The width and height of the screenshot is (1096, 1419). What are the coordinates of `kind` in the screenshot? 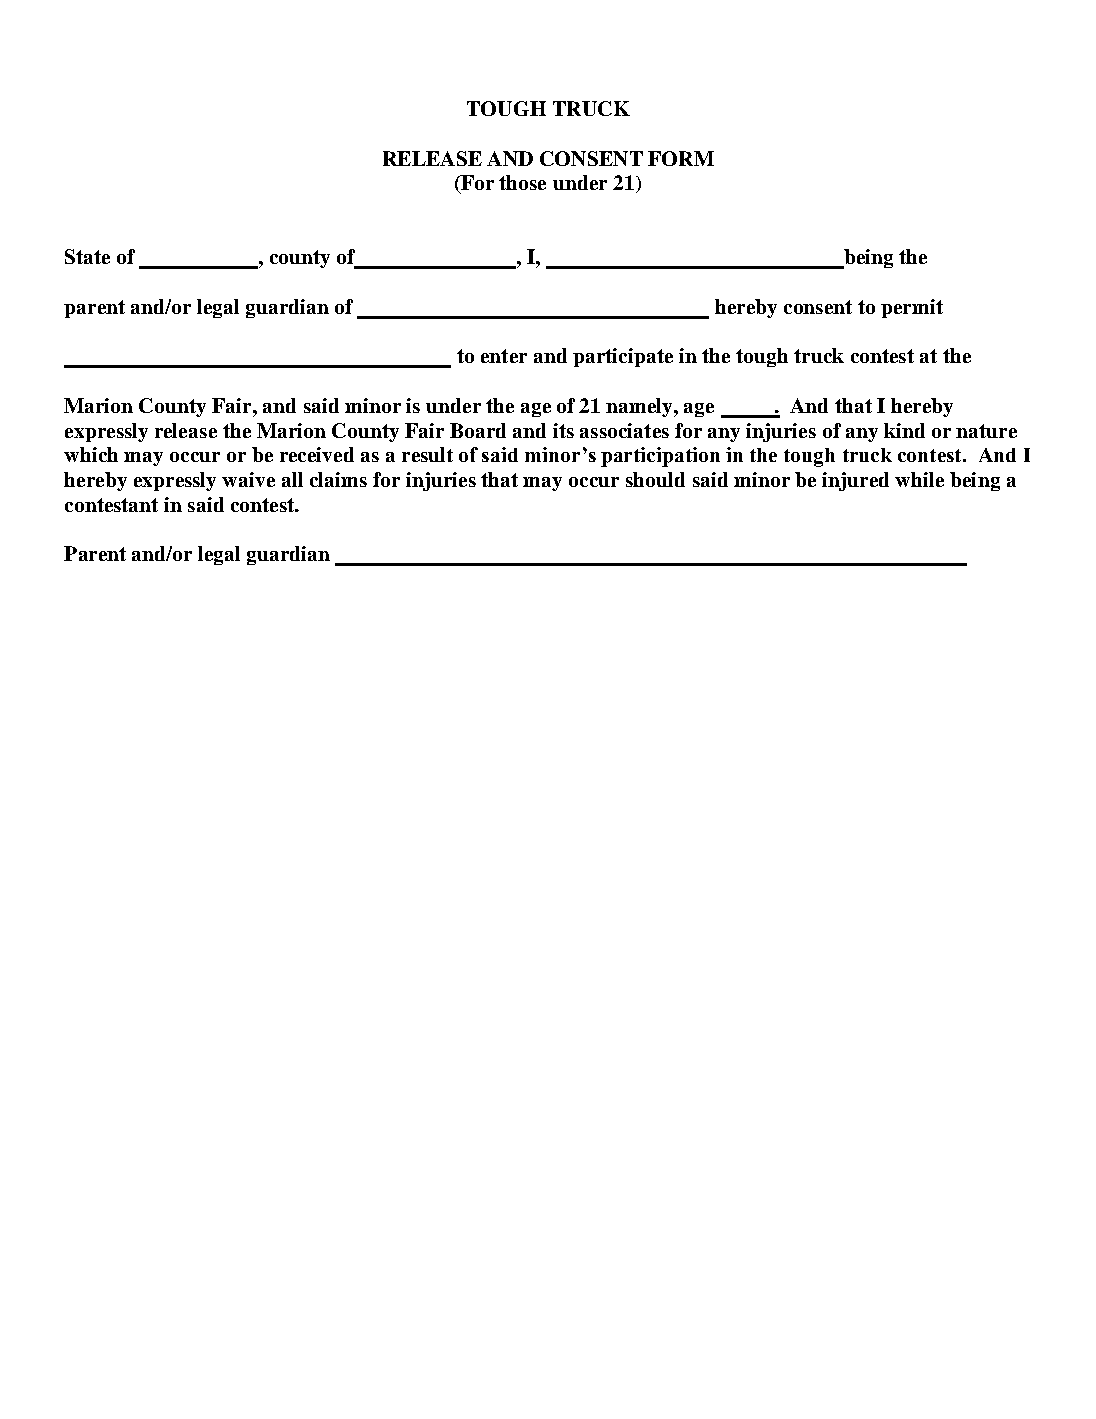 It's located at (904, 430).
